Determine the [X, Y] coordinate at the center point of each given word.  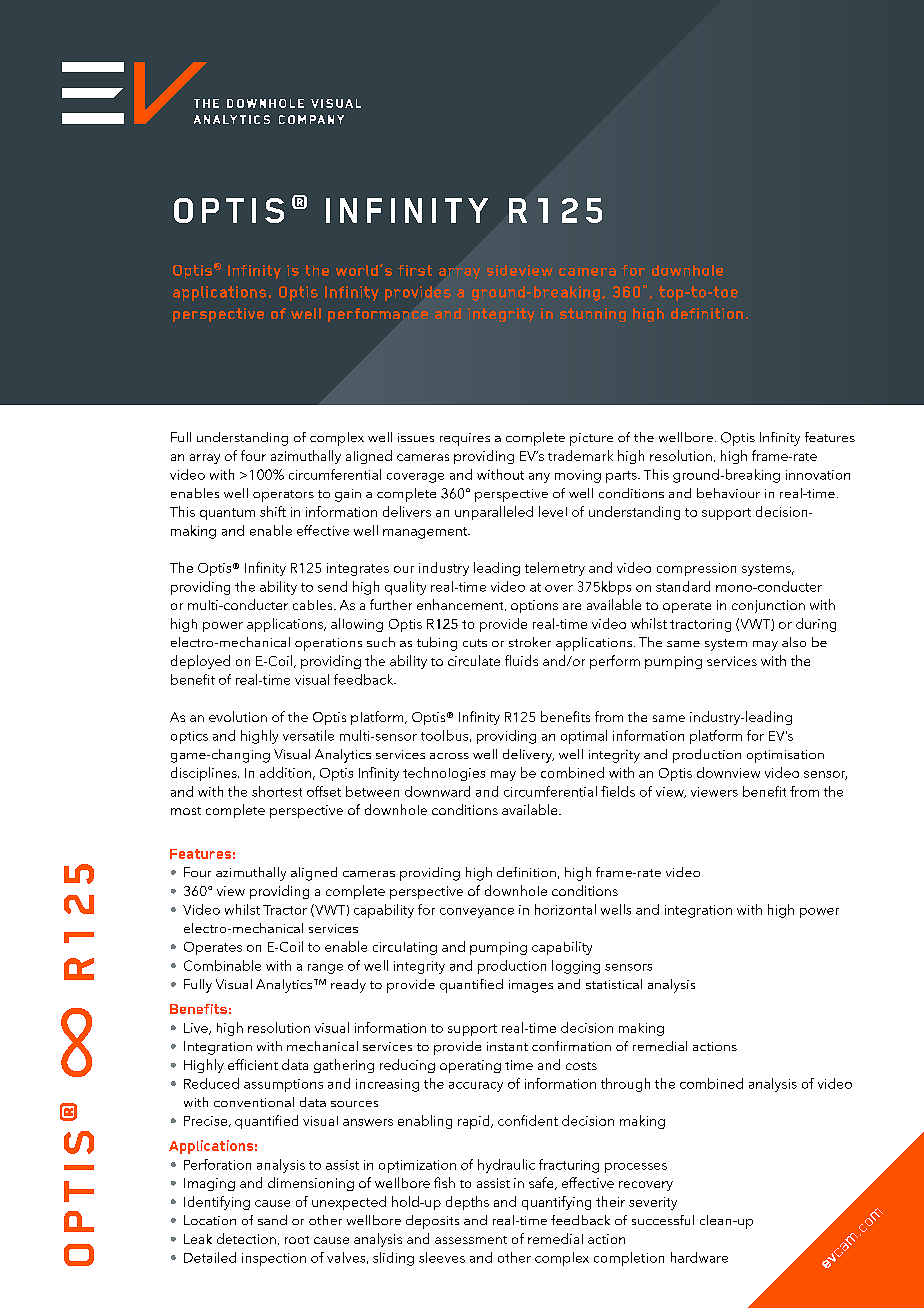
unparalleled [494, 513]
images [531, 986]
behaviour [728, 493]
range [325, 969]
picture [591, 439]
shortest [277, 791]
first [415, 270]
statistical [614, 984]
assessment [471, 1240]
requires [465, 439]
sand [272, 1220]
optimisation [785, 756]
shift [273, 511]
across [449, 756]
